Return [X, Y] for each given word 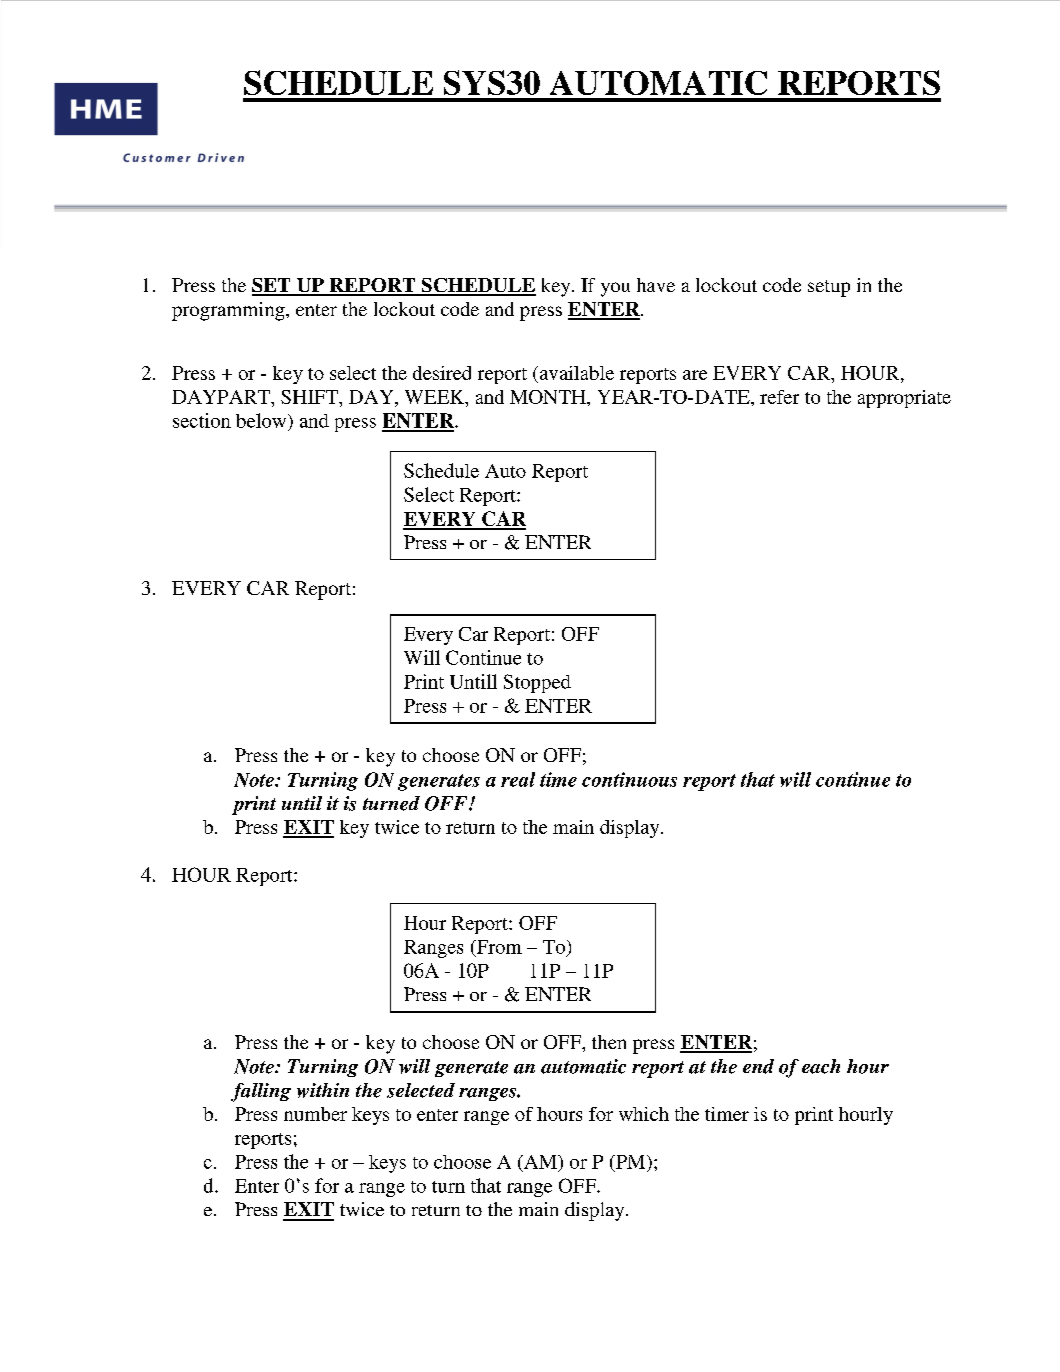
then [609, 1042]
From [498, 948]
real [518, 779]
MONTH [549, 397]
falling [261, 1092]
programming [229, 311]
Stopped [537, 683]
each [821, 1066]
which [644, 1114]
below [262, 420]
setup [829, 288]
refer [779, 397]
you [615, 289]
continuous [629, 779]
